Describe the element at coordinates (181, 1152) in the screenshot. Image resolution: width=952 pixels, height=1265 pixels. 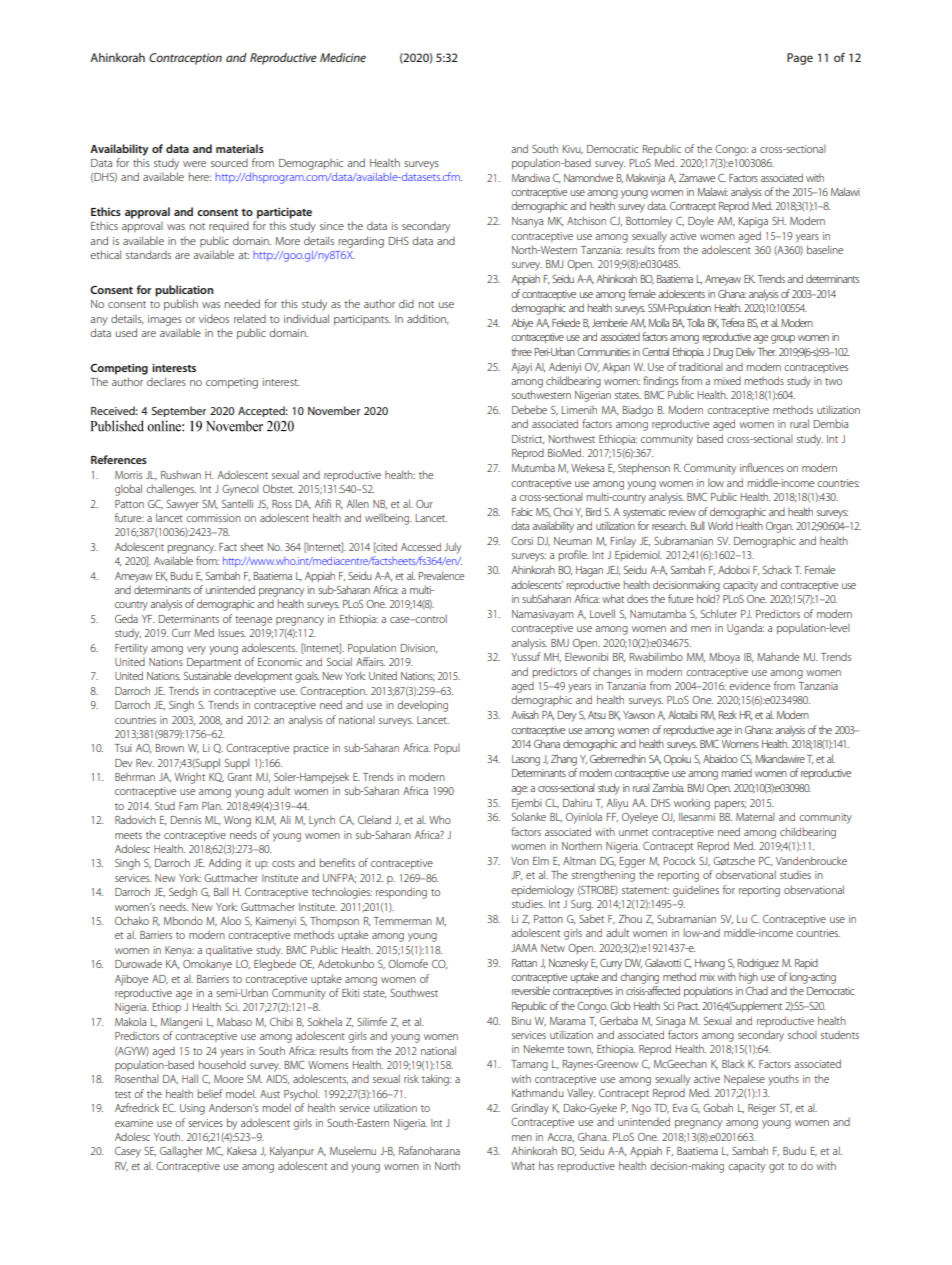
I see `Gallagher` at that location.
